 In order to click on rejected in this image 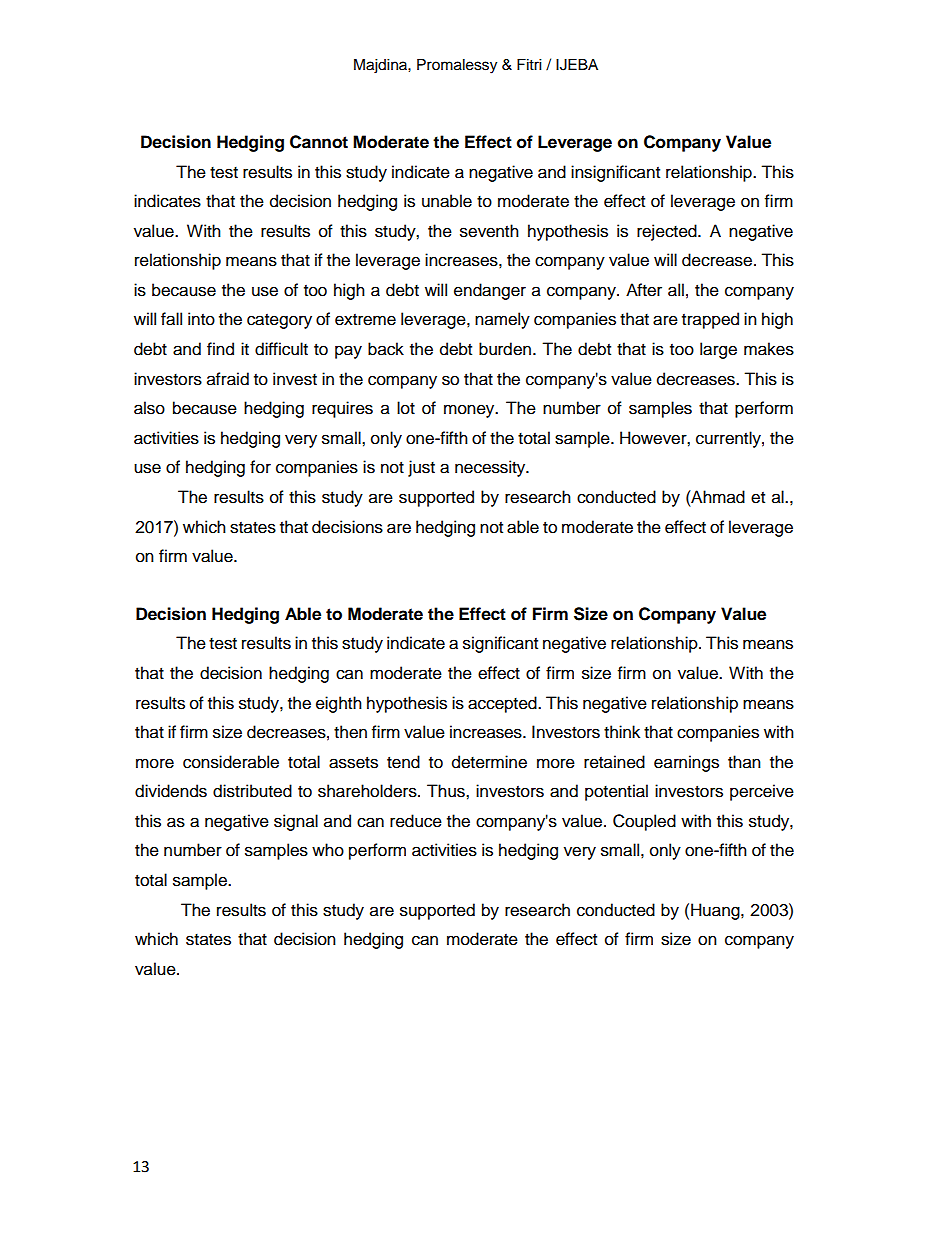, I will do `click(668, 232)`.
